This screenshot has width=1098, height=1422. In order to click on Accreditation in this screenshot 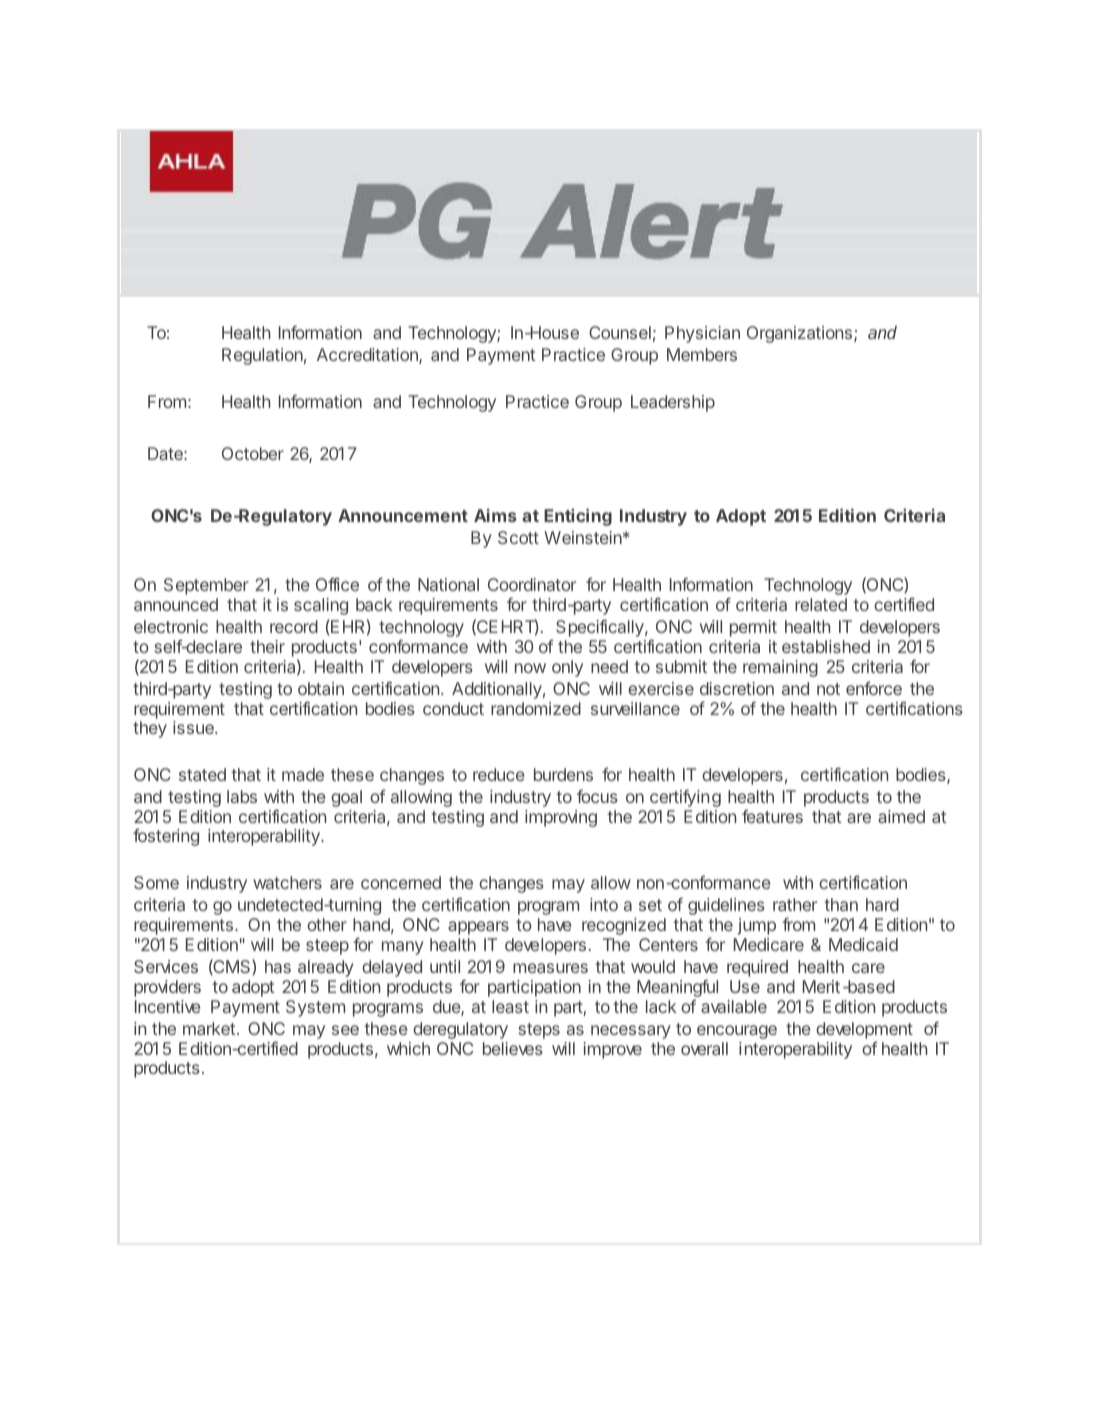, I will do `click(368, 356)`.
